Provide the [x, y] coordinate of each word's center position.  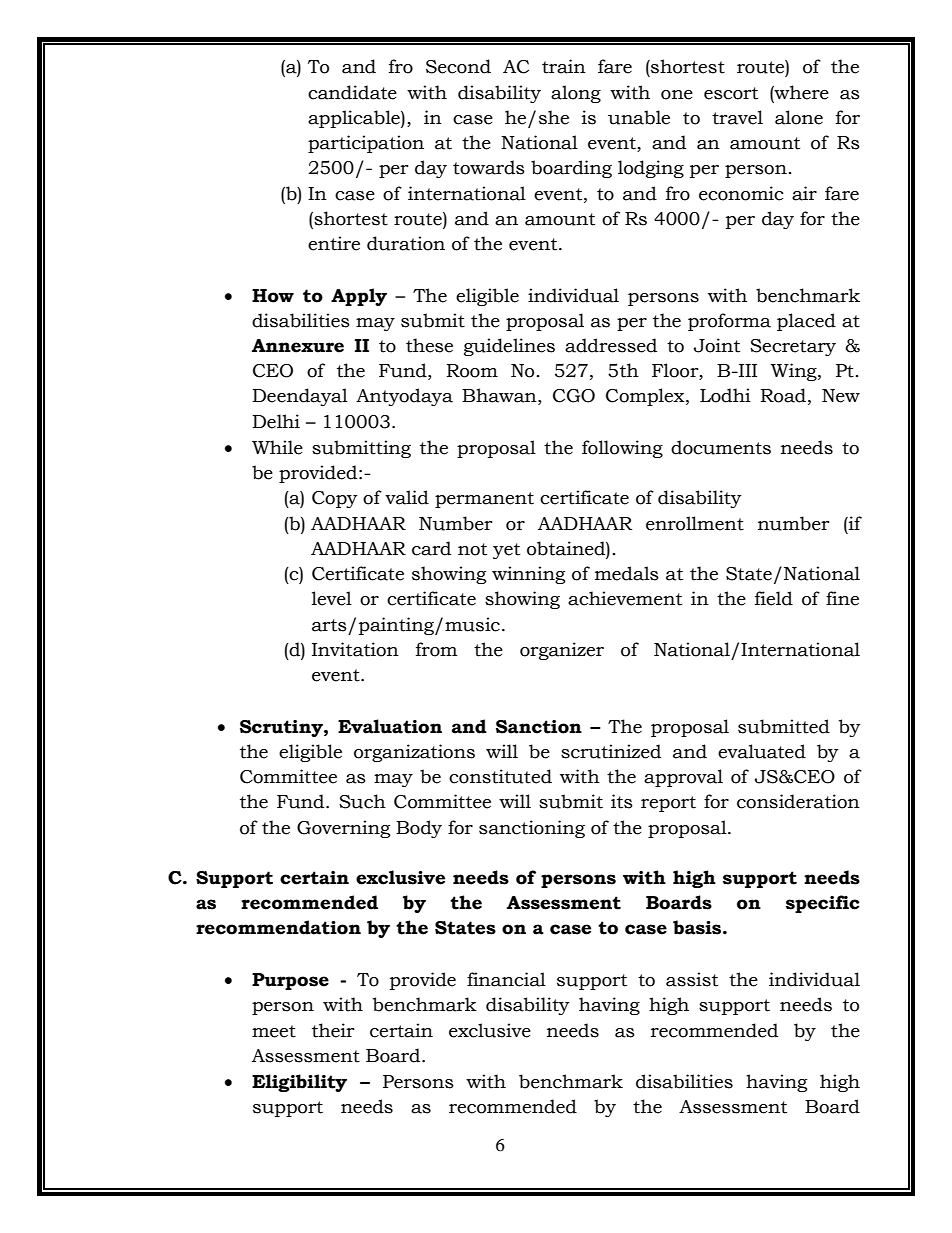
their [333, 1030]
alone [799, 117]
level [332, 598]
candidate [352, 92]
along [576, 94]
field [774, 598]
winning [528, 575]
